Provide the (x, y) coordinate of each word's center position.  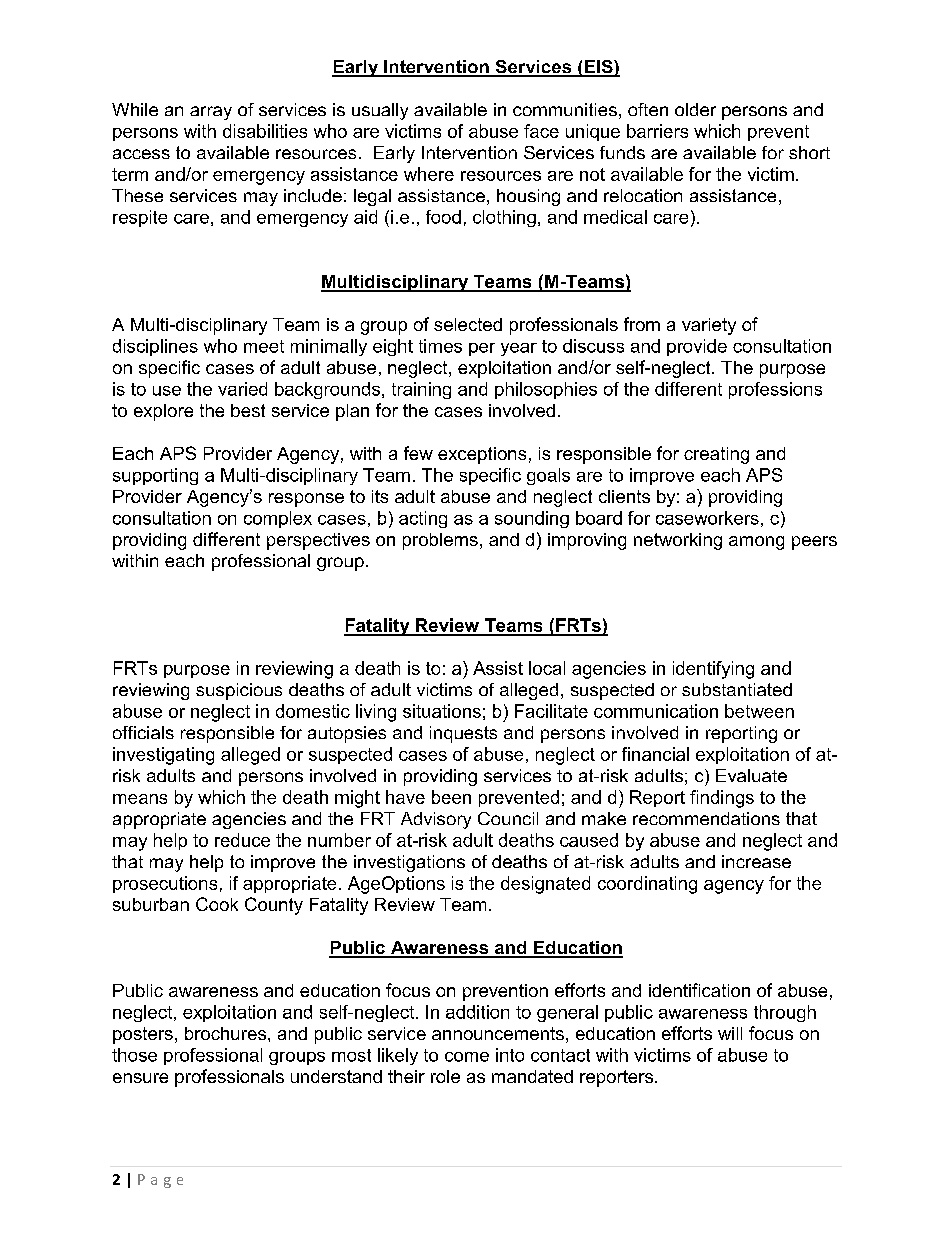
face (541, 131)
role (445, 1076)
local (547, 668)
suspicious (239, 691)
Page (160, 1181)
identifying (713, 670)
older (695, 109)
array (211, 113)
